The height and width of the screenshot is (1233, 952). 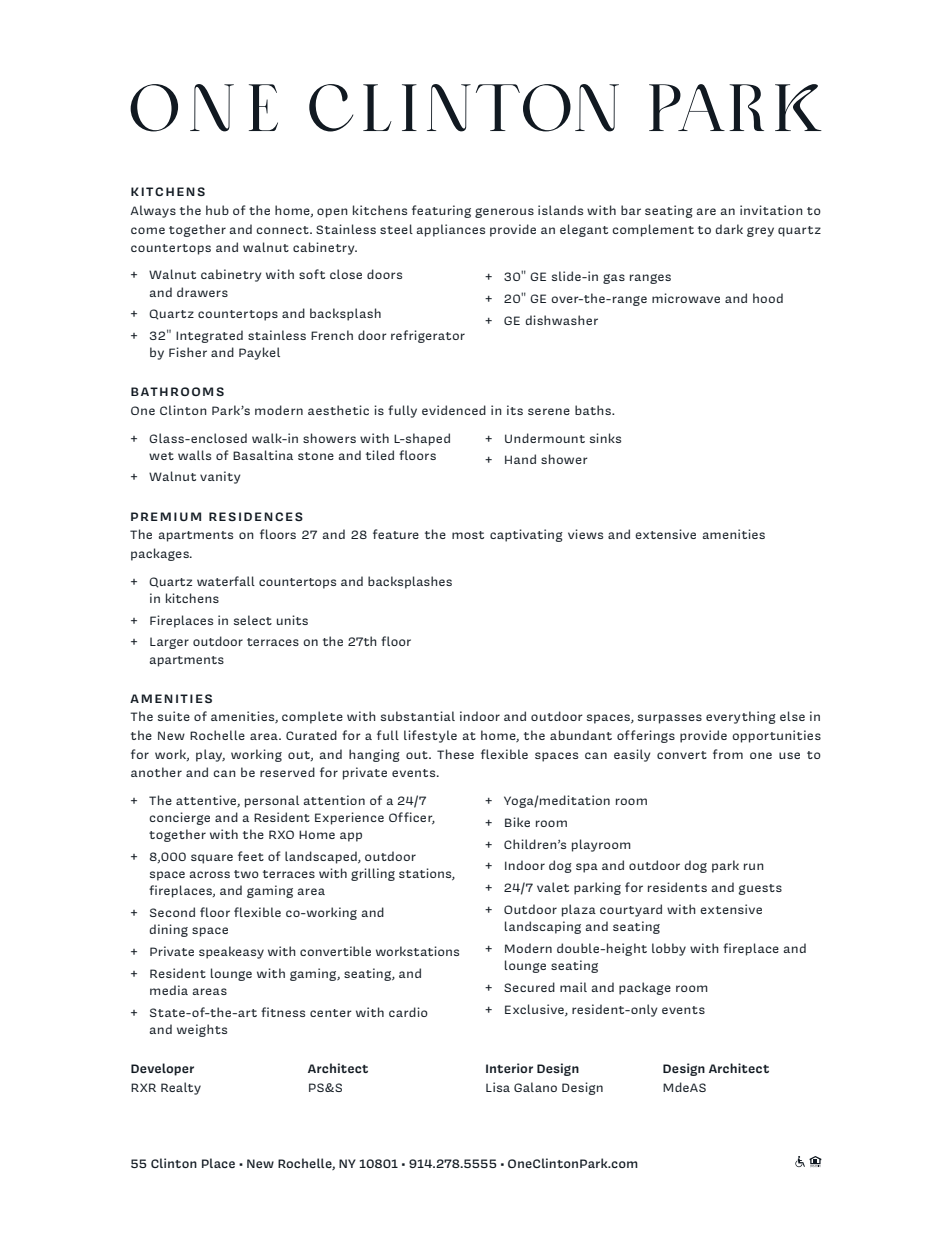 What do you see at coordinates (605, 438) in the screenshot?
I see `sinks` at bounding box center [605, 438].
